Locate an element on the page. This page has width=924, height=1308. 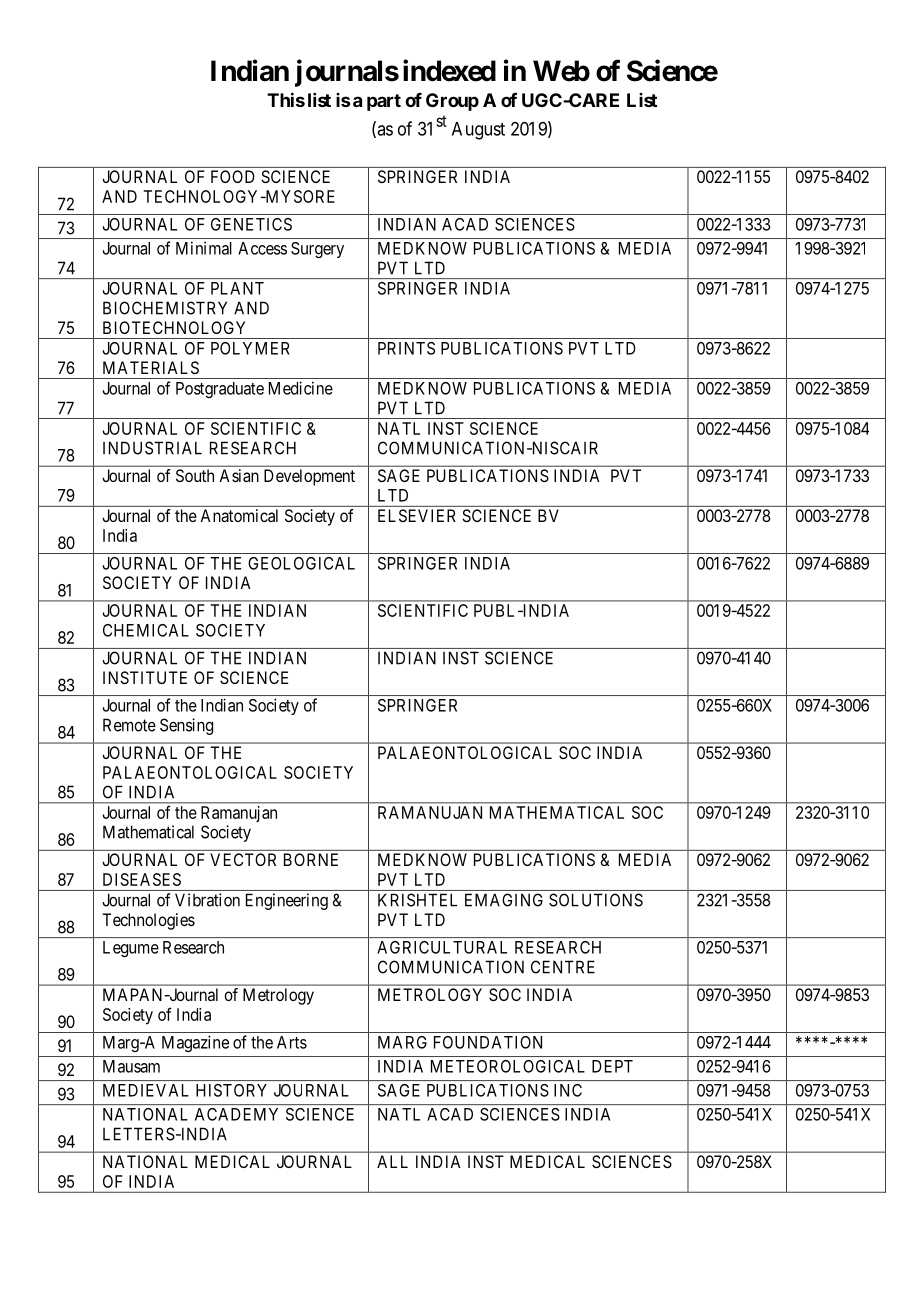
MEDIEVAL is located at coordinates (146, 1090).
